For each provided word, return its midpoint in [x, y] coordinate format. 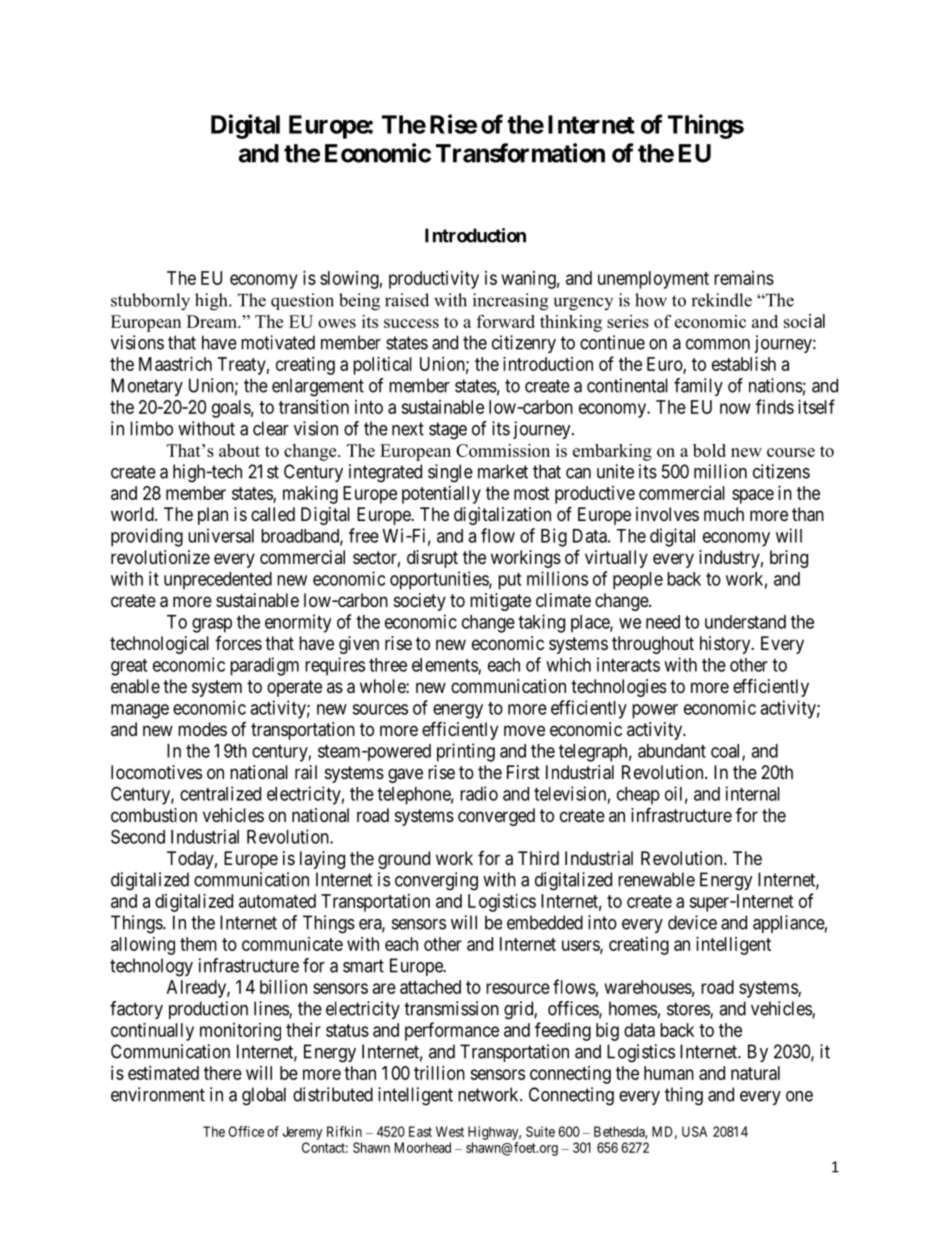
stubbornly [150, 302]
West [450, 1131]
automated [277, 901]
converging [436, 881]
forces [238, 643]
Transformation [520, 153]
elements [445, 666]
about [239, 450]
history [726, 645]
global [264, 1096]
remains [744, 278]
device [692, 922]
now [735, 408]
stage [448, 431]
